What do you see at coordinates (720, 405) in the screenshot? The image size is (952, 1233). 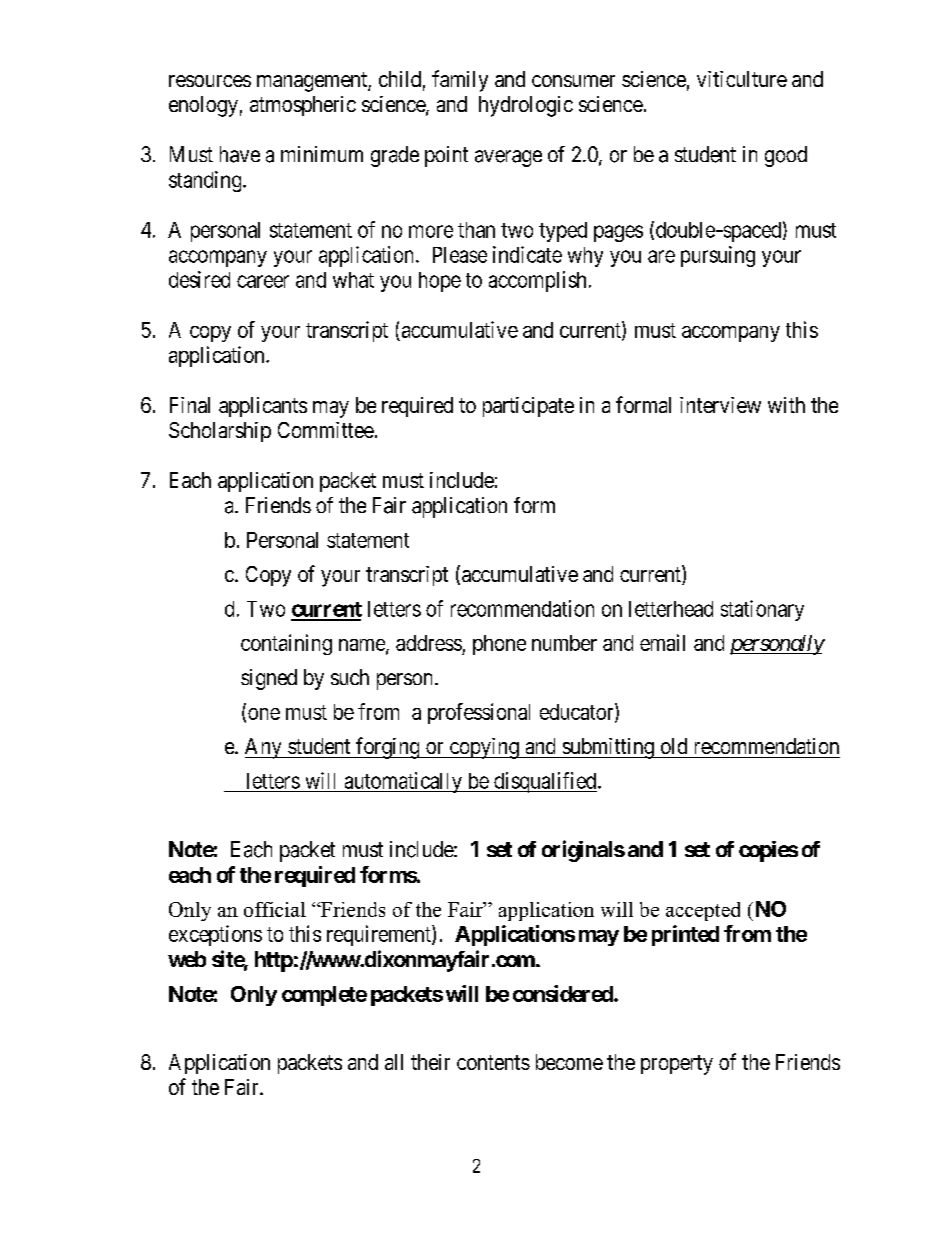 I see `interview` at bounding box center [720, 405].
